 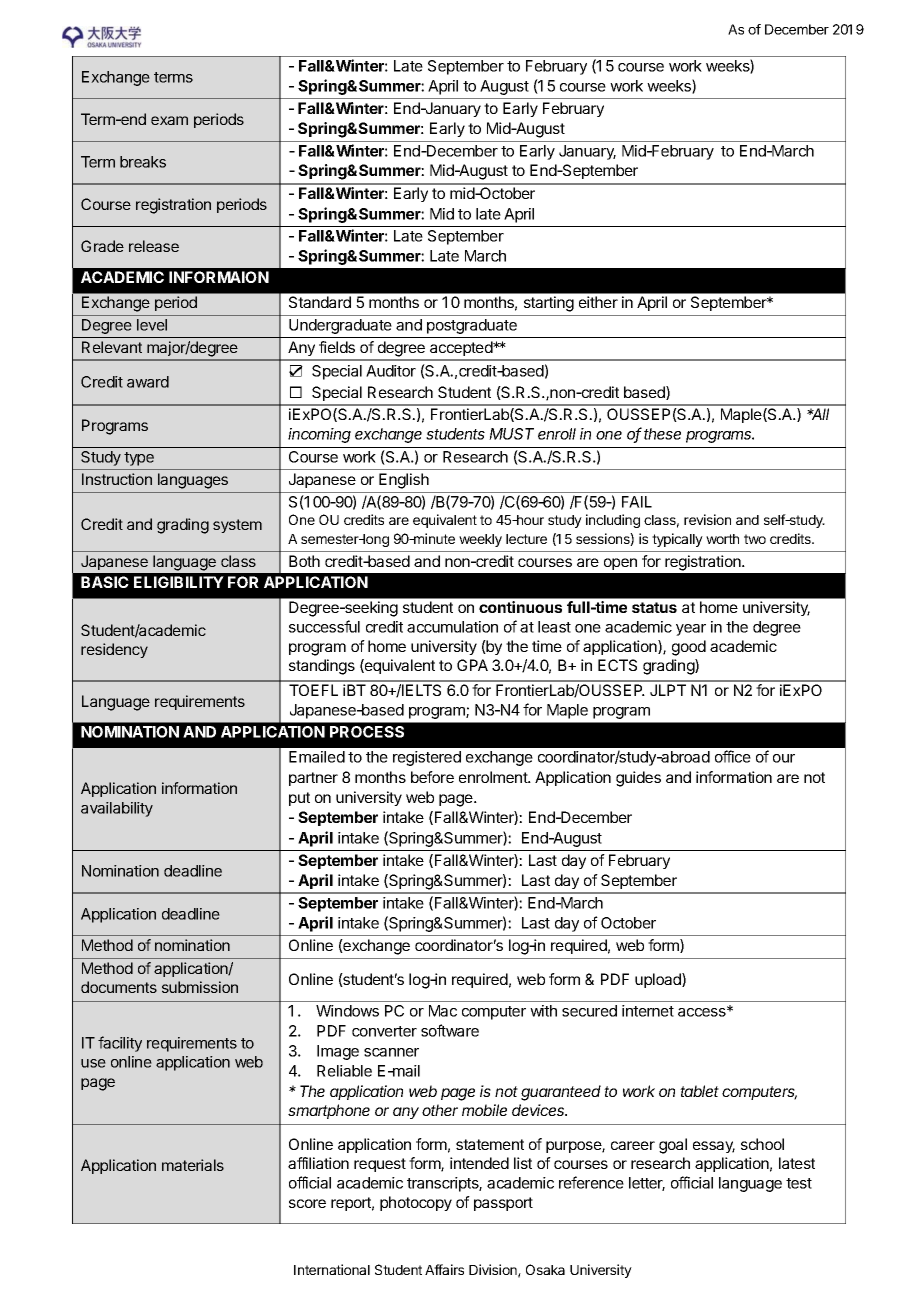 What do you see at coordinates (416, 1203) in the document?
I see `photocopy` at bounding box center [416, 1203].
